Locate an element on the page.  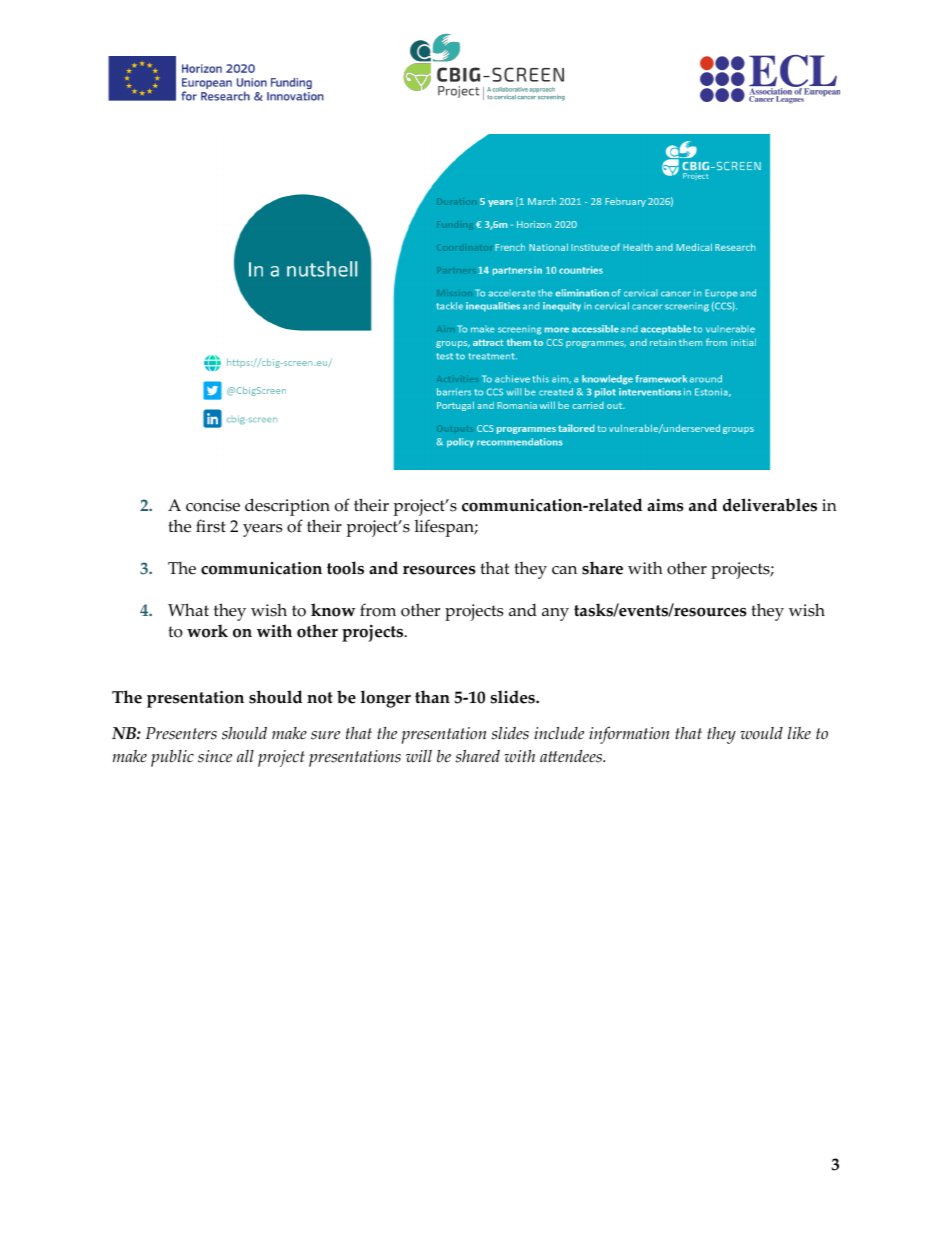
description is located at coordinates (287, 507).
